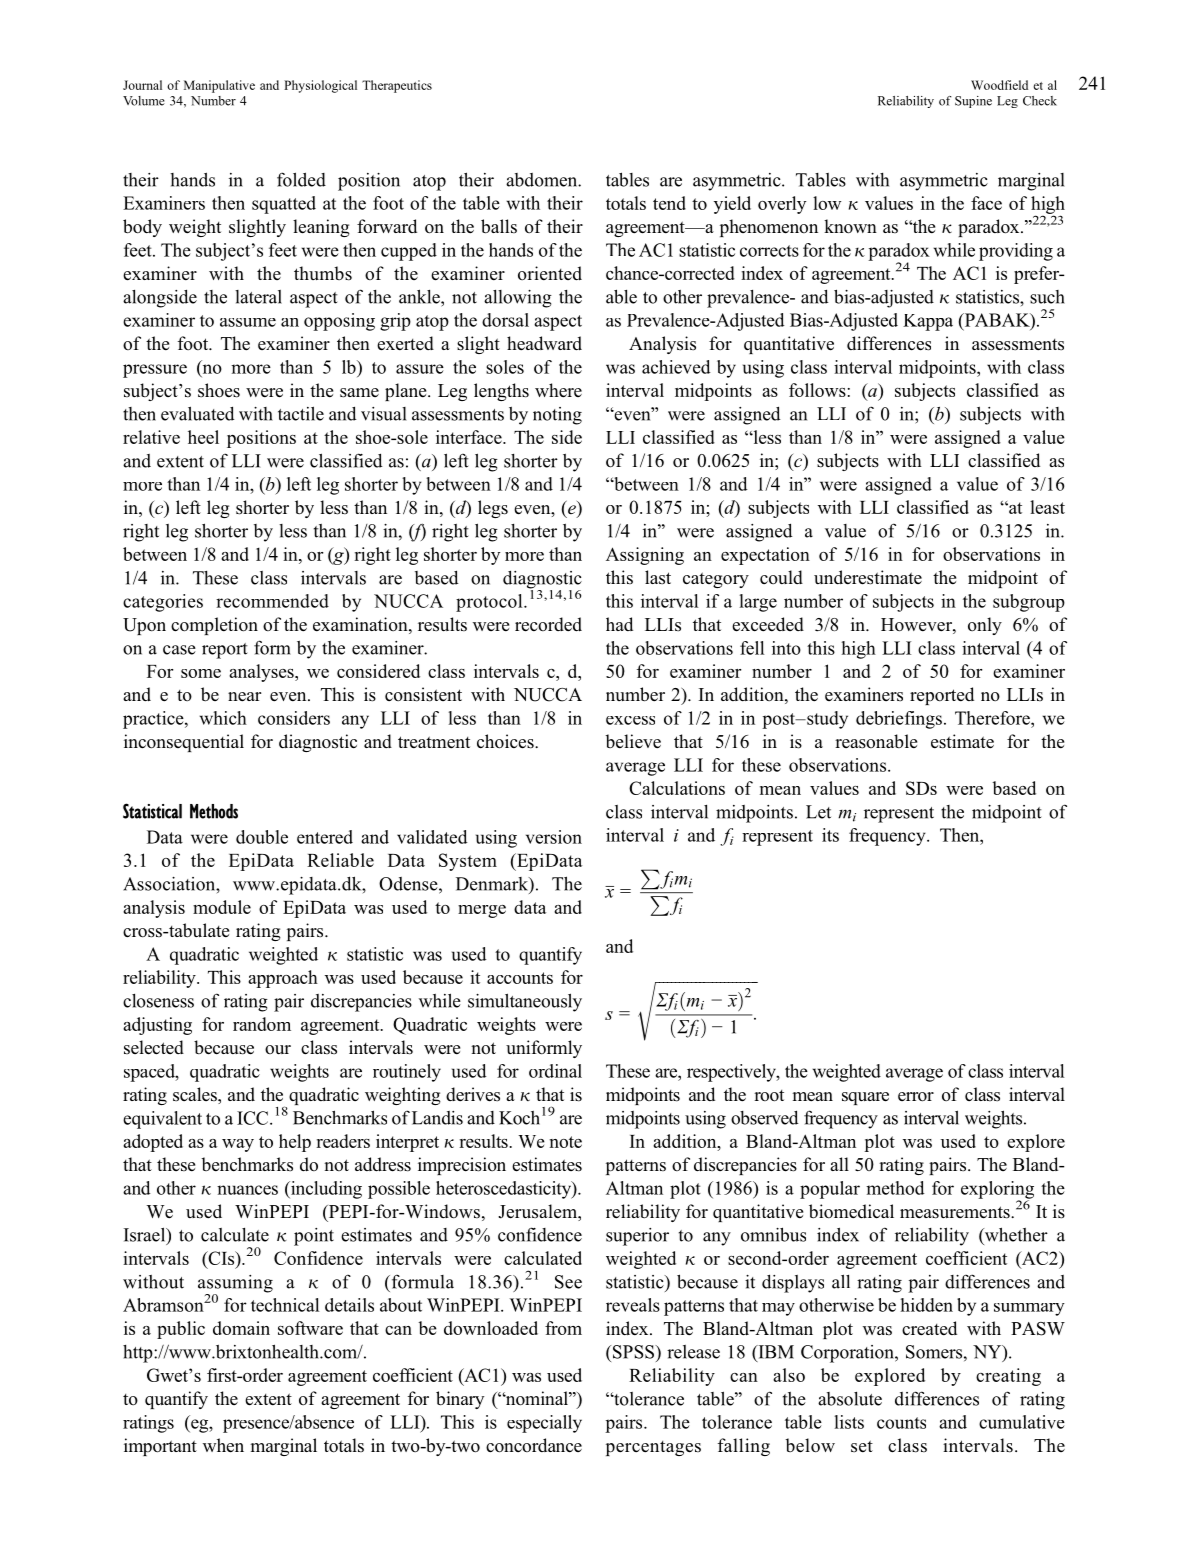  Describe the element at coordinates (669, 203) in the screenshot. I see `tend` at that location.
